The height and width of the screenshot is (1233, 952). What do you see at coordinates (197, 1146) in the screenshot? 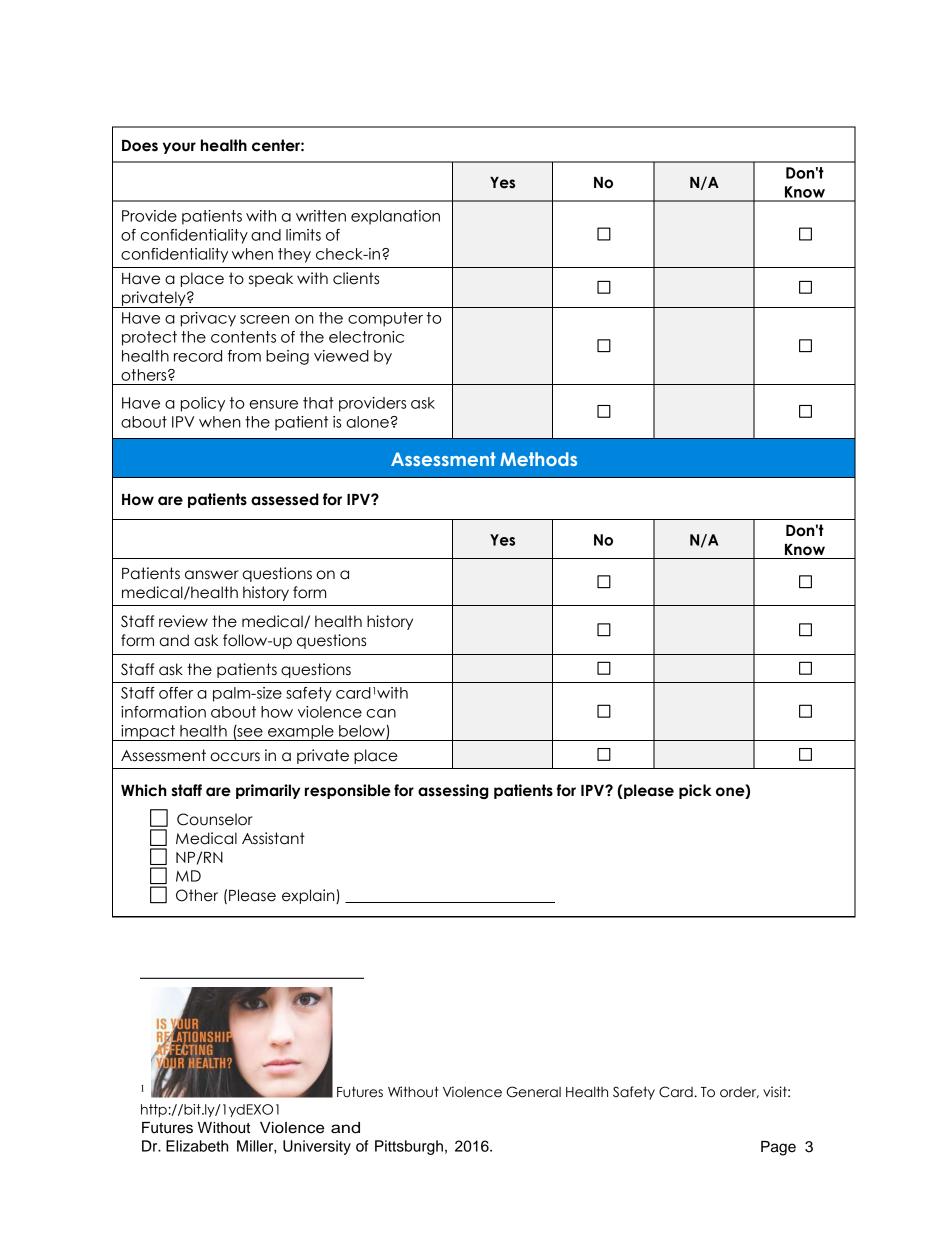
I see `Elizabeth` at bounding box center [197, 1146].
